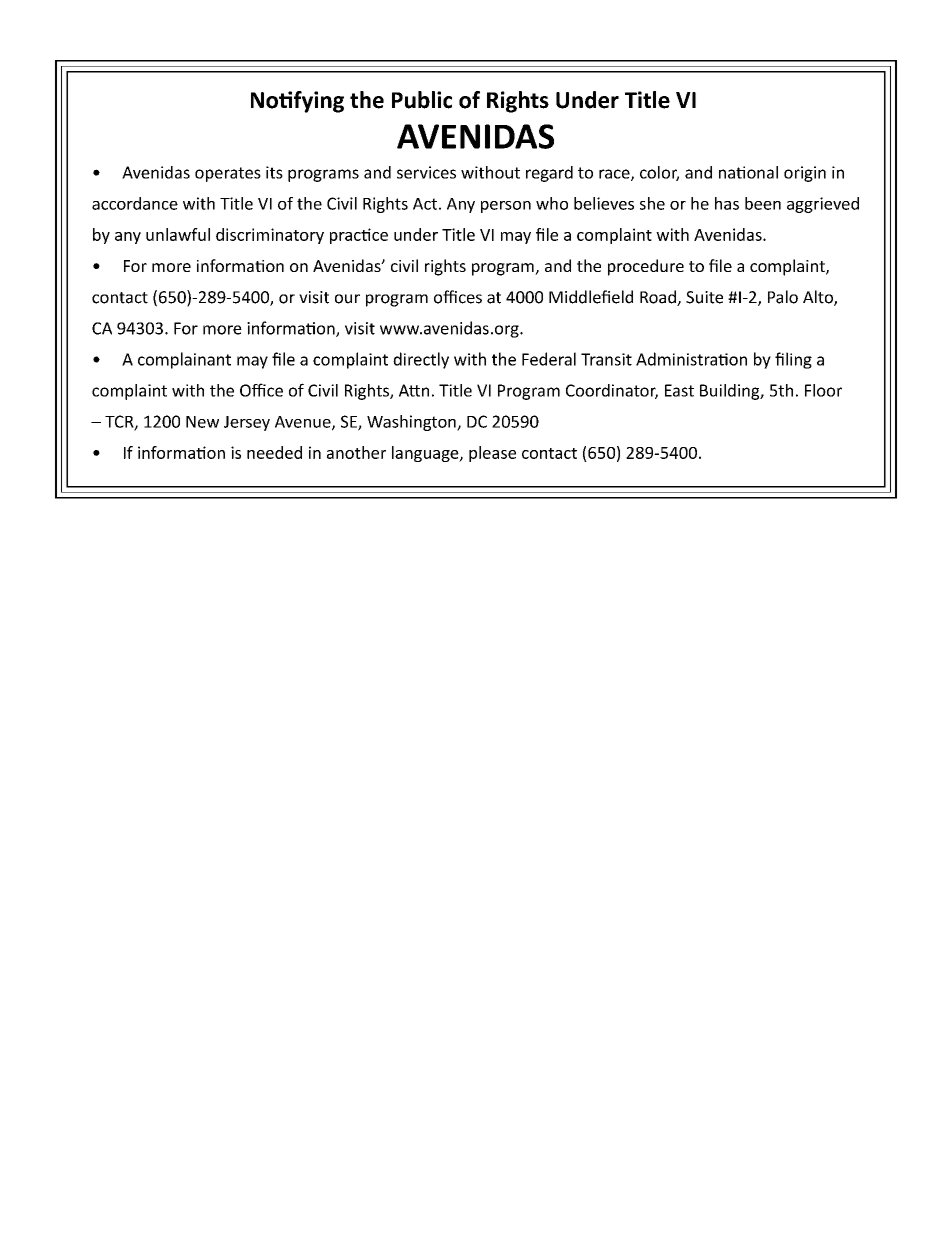 The image size is (952, 1233). Describe the element at coordinates (422, 100) in the page. I see `Public` at that location.
